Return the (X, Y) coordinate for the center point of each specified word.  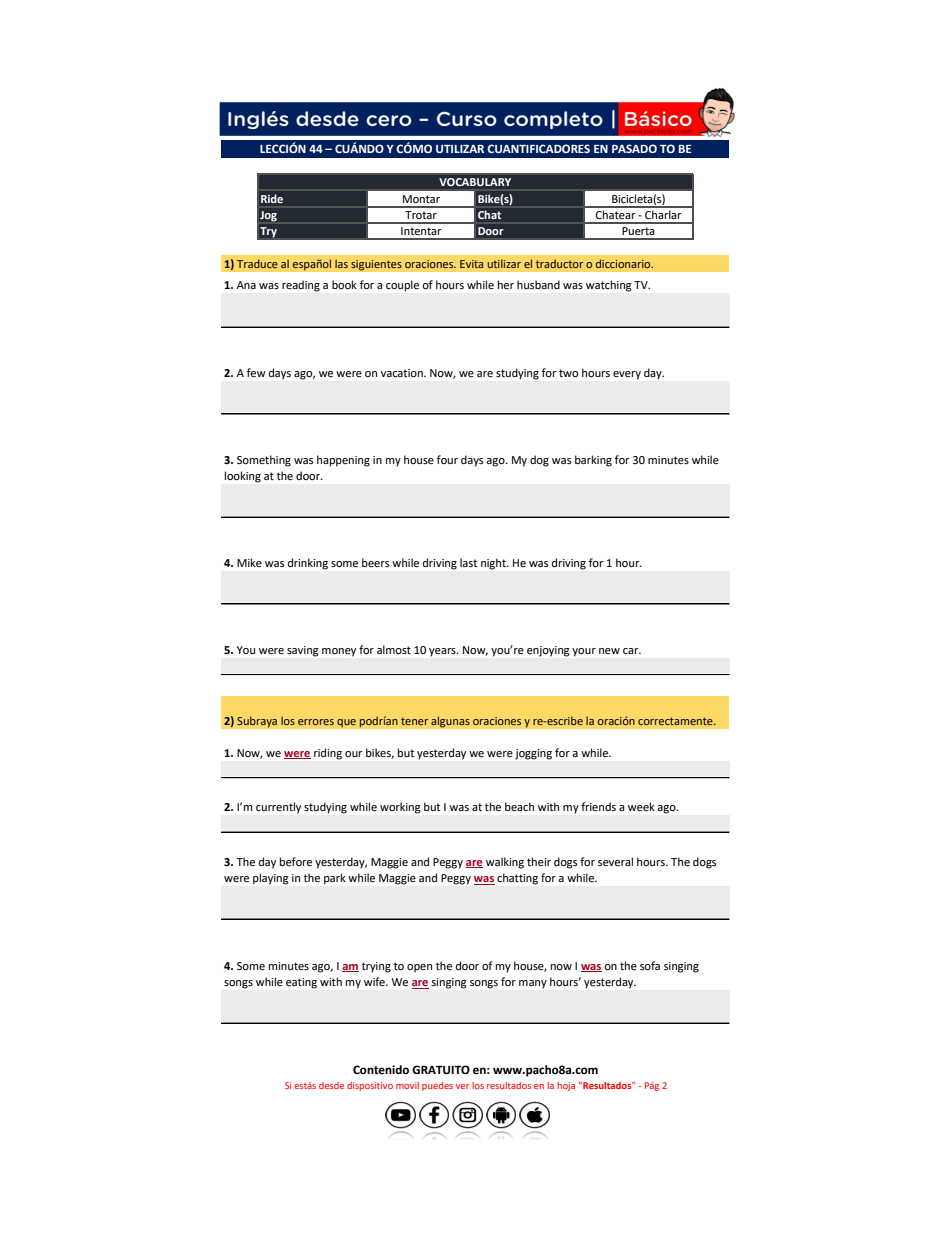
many (533, 984)
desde (331, 1085)
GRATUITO (441, 1070)
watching (608, 286)
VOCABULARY (475, 182)
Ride (272, 198)
